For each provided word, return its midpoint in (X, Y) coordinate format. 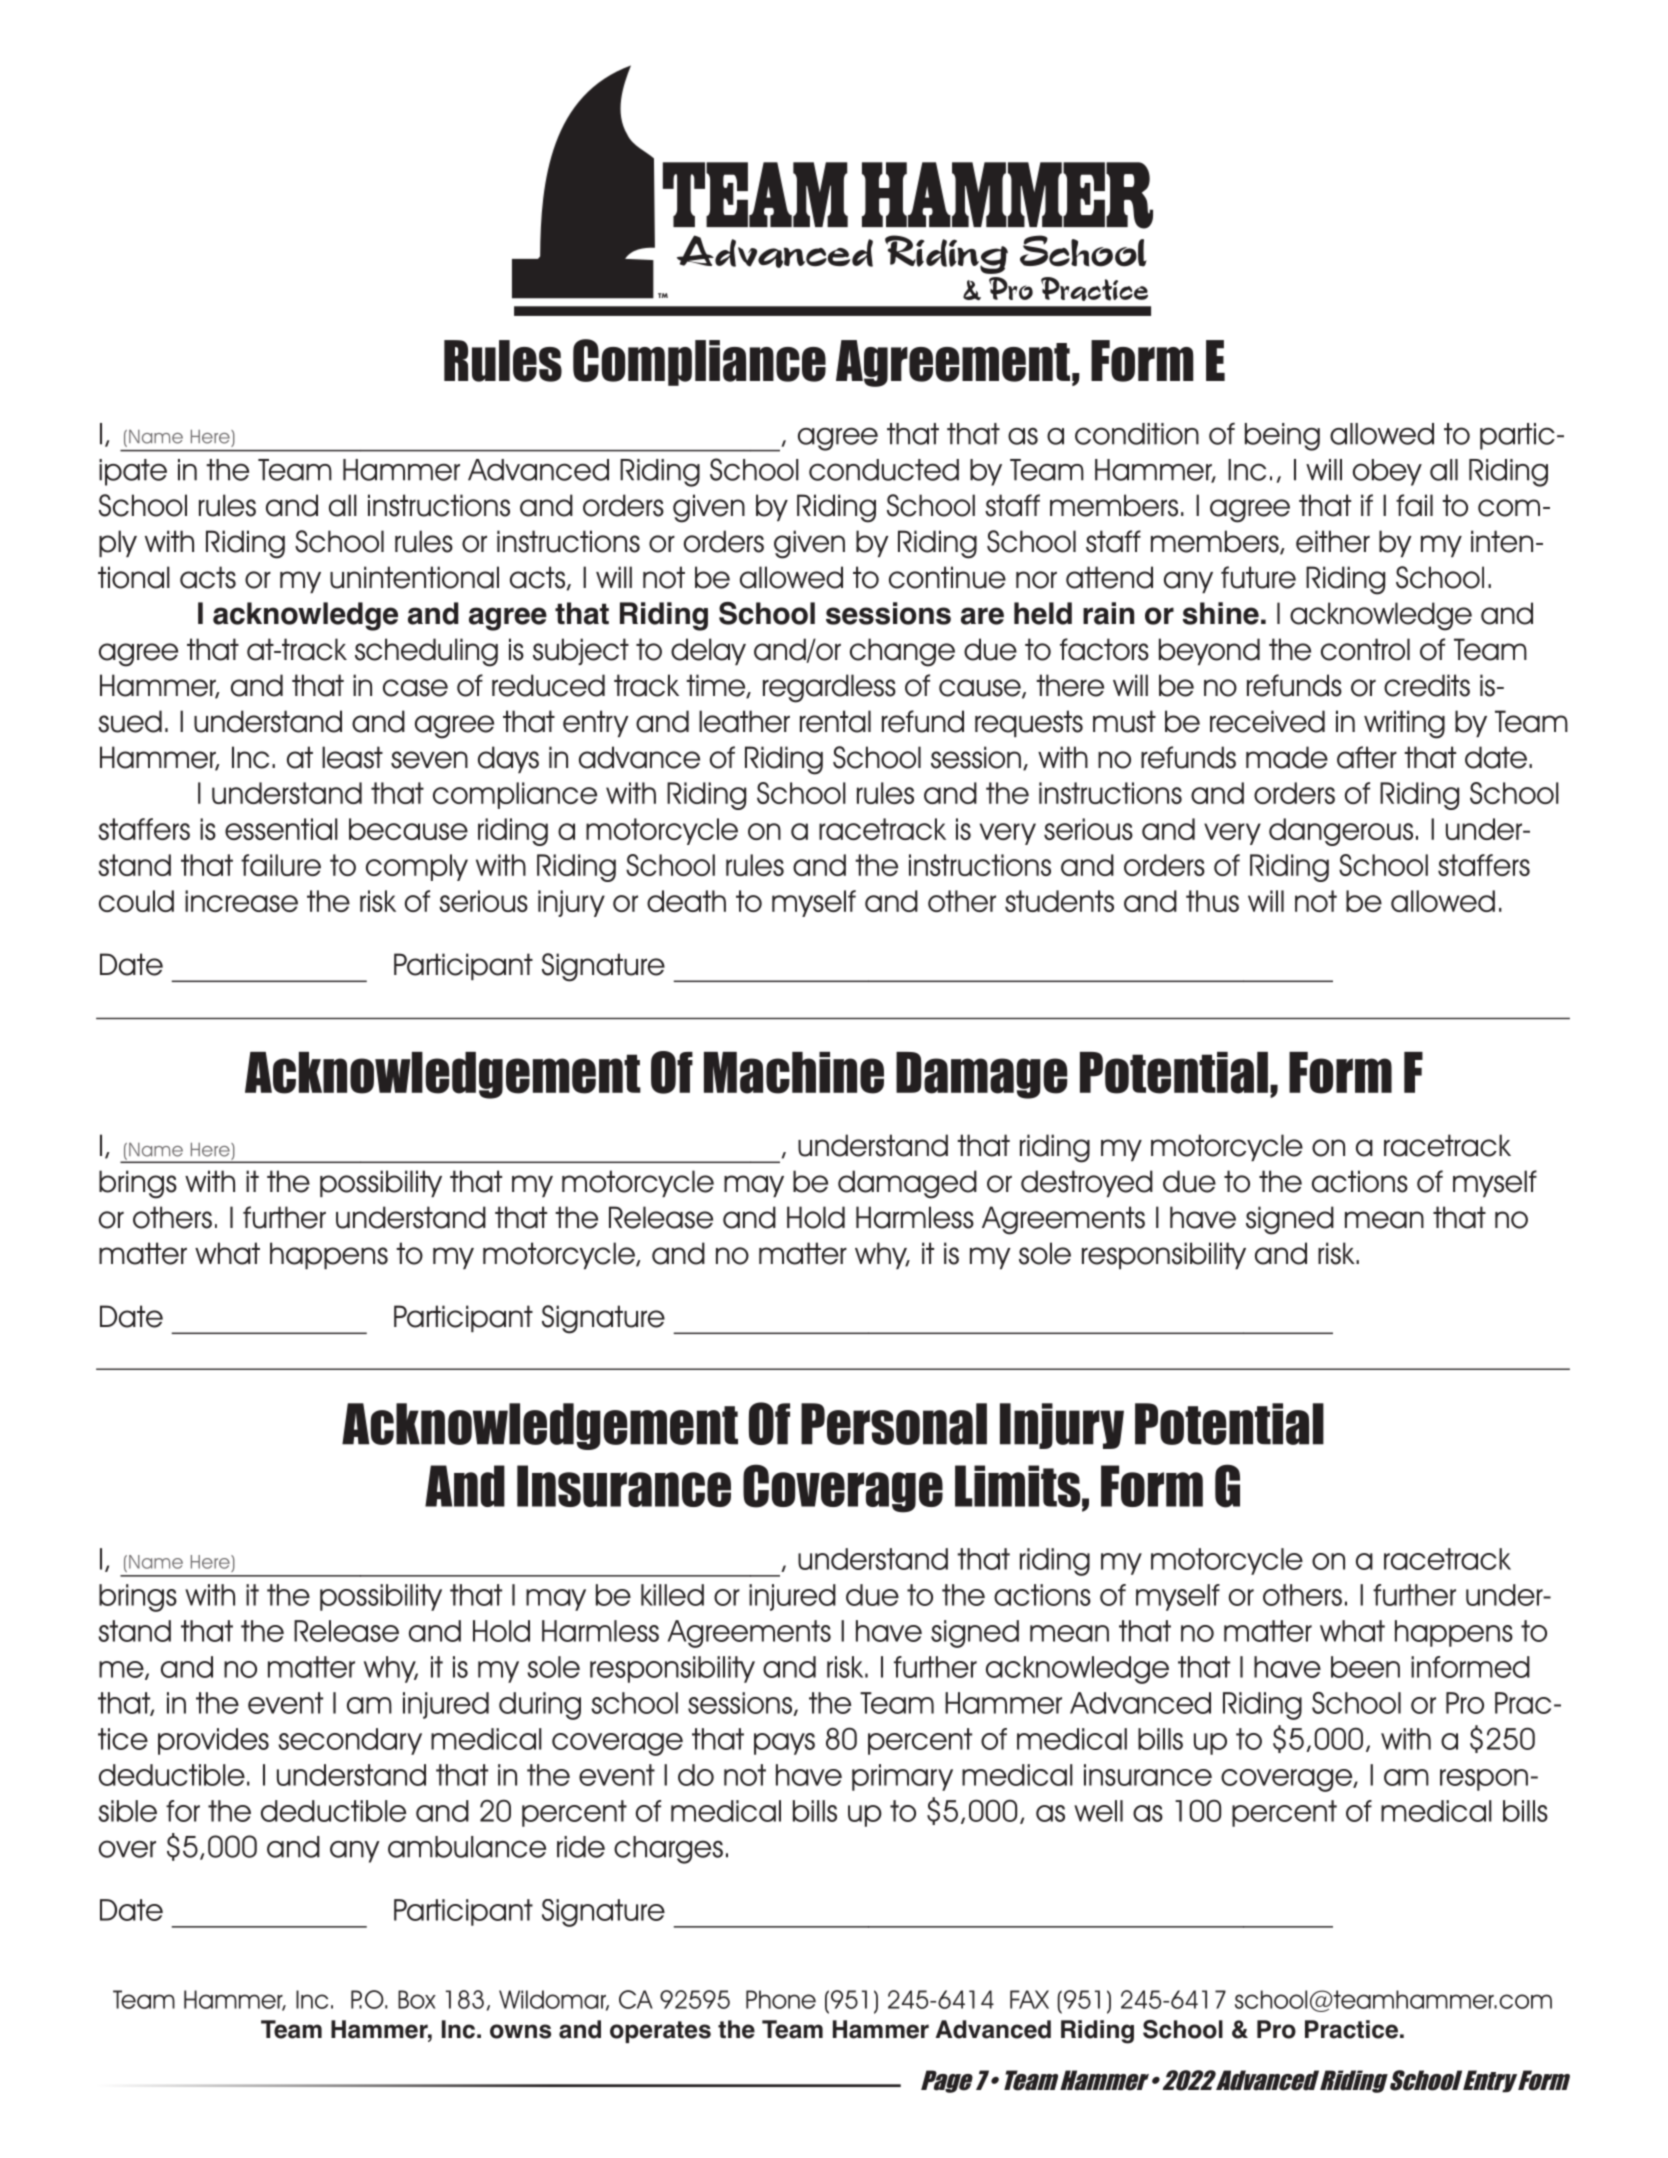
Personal (894, 1424)
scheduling (426, 652)
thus (1212, 901)
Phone (781, 1999)
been (1365, 1667)
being (1282, 437)
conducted (884, 470)
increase (241, 901)
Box (417, 1999)
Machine (794, 1073)
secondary (350, 1741)
